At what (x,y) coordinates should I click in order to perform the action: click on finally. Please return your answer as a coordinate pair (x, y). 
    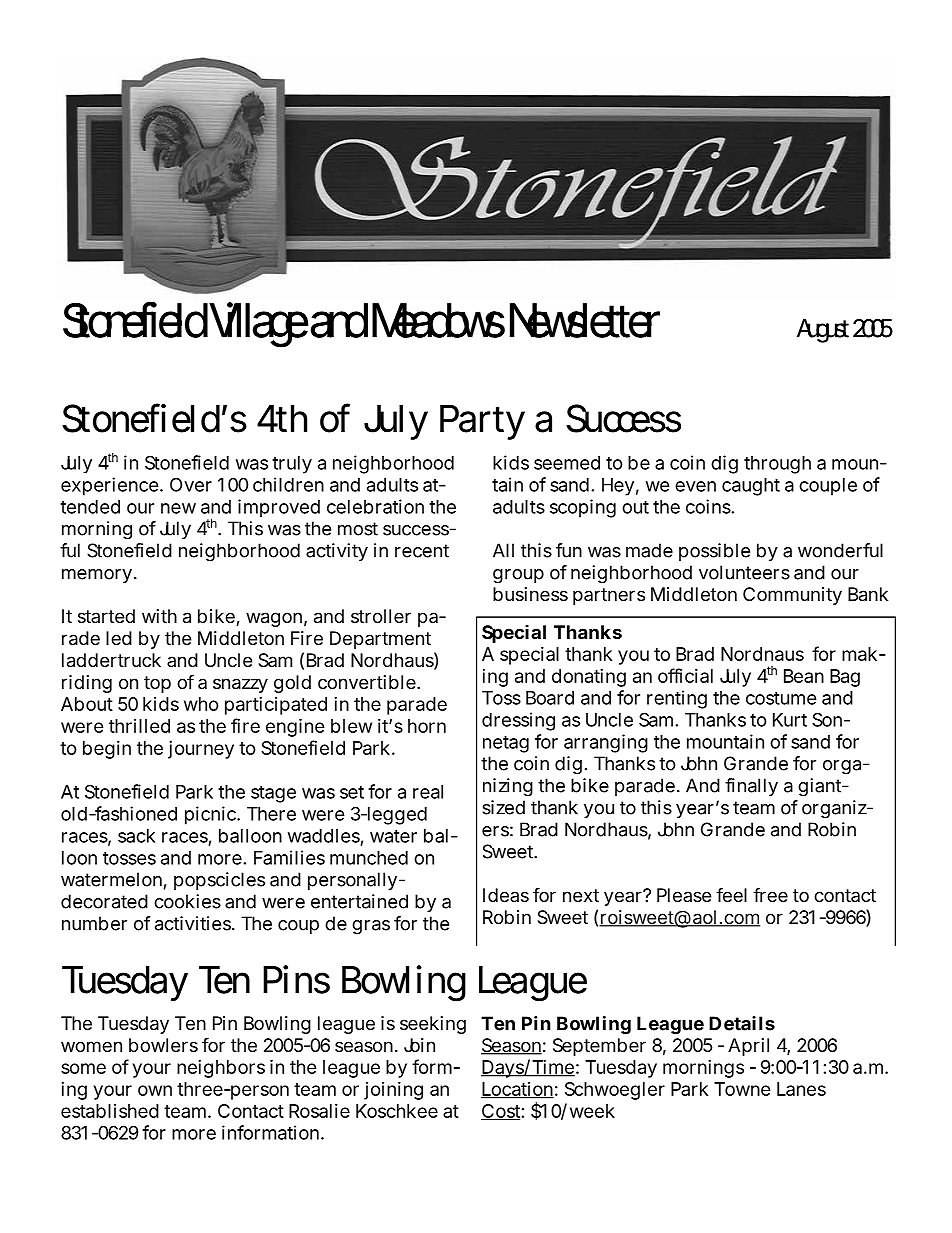
    Looking at the image, I should click on (751, 787).
